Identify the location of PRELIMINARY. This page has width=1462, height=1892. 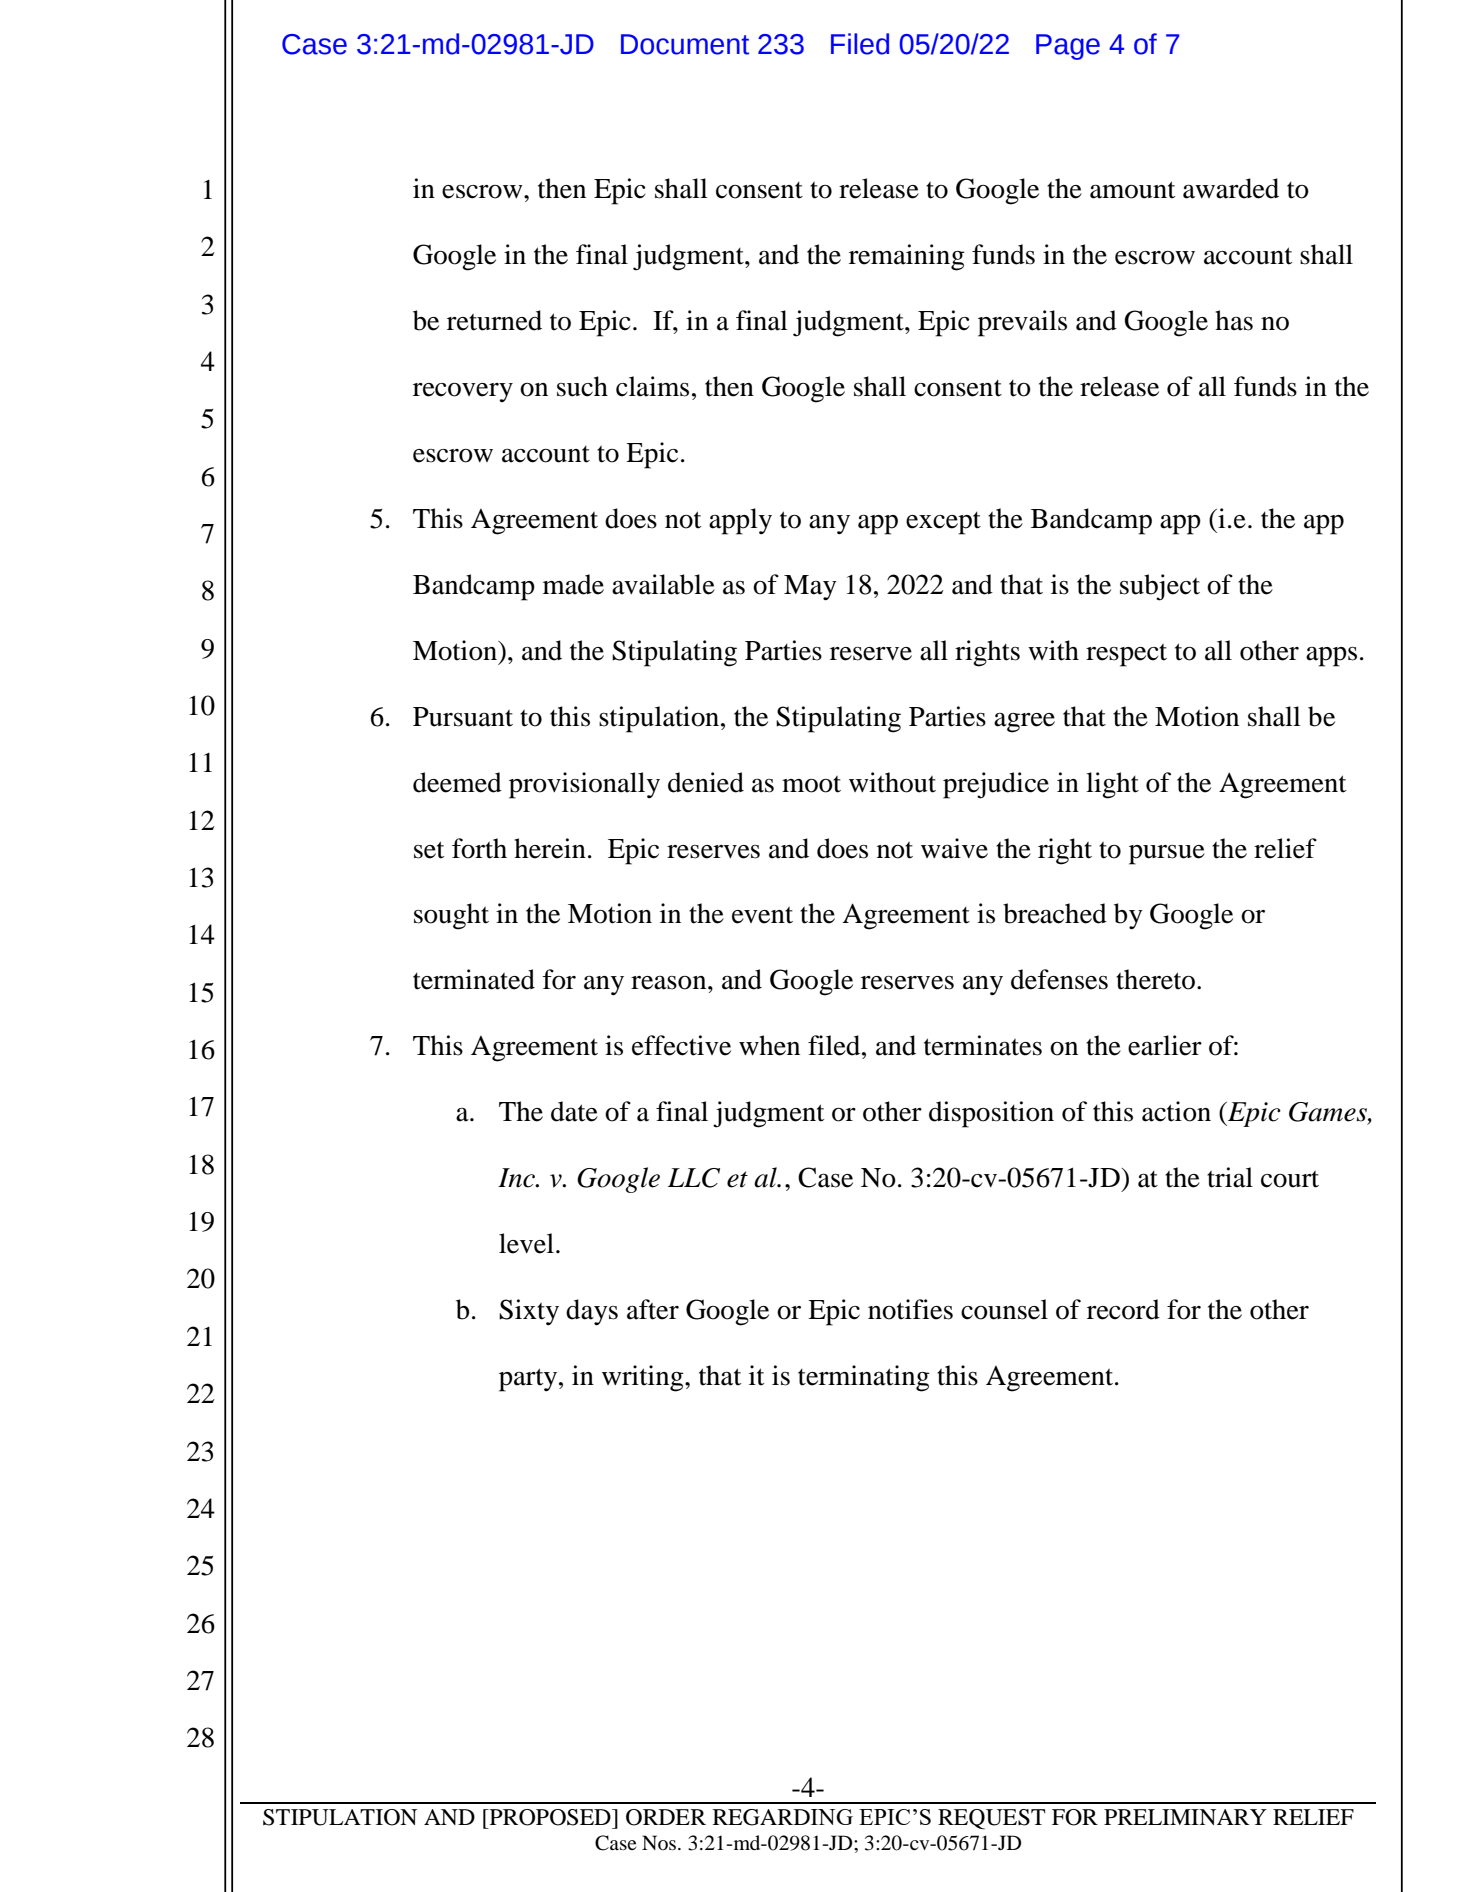
(1185, 1817).
